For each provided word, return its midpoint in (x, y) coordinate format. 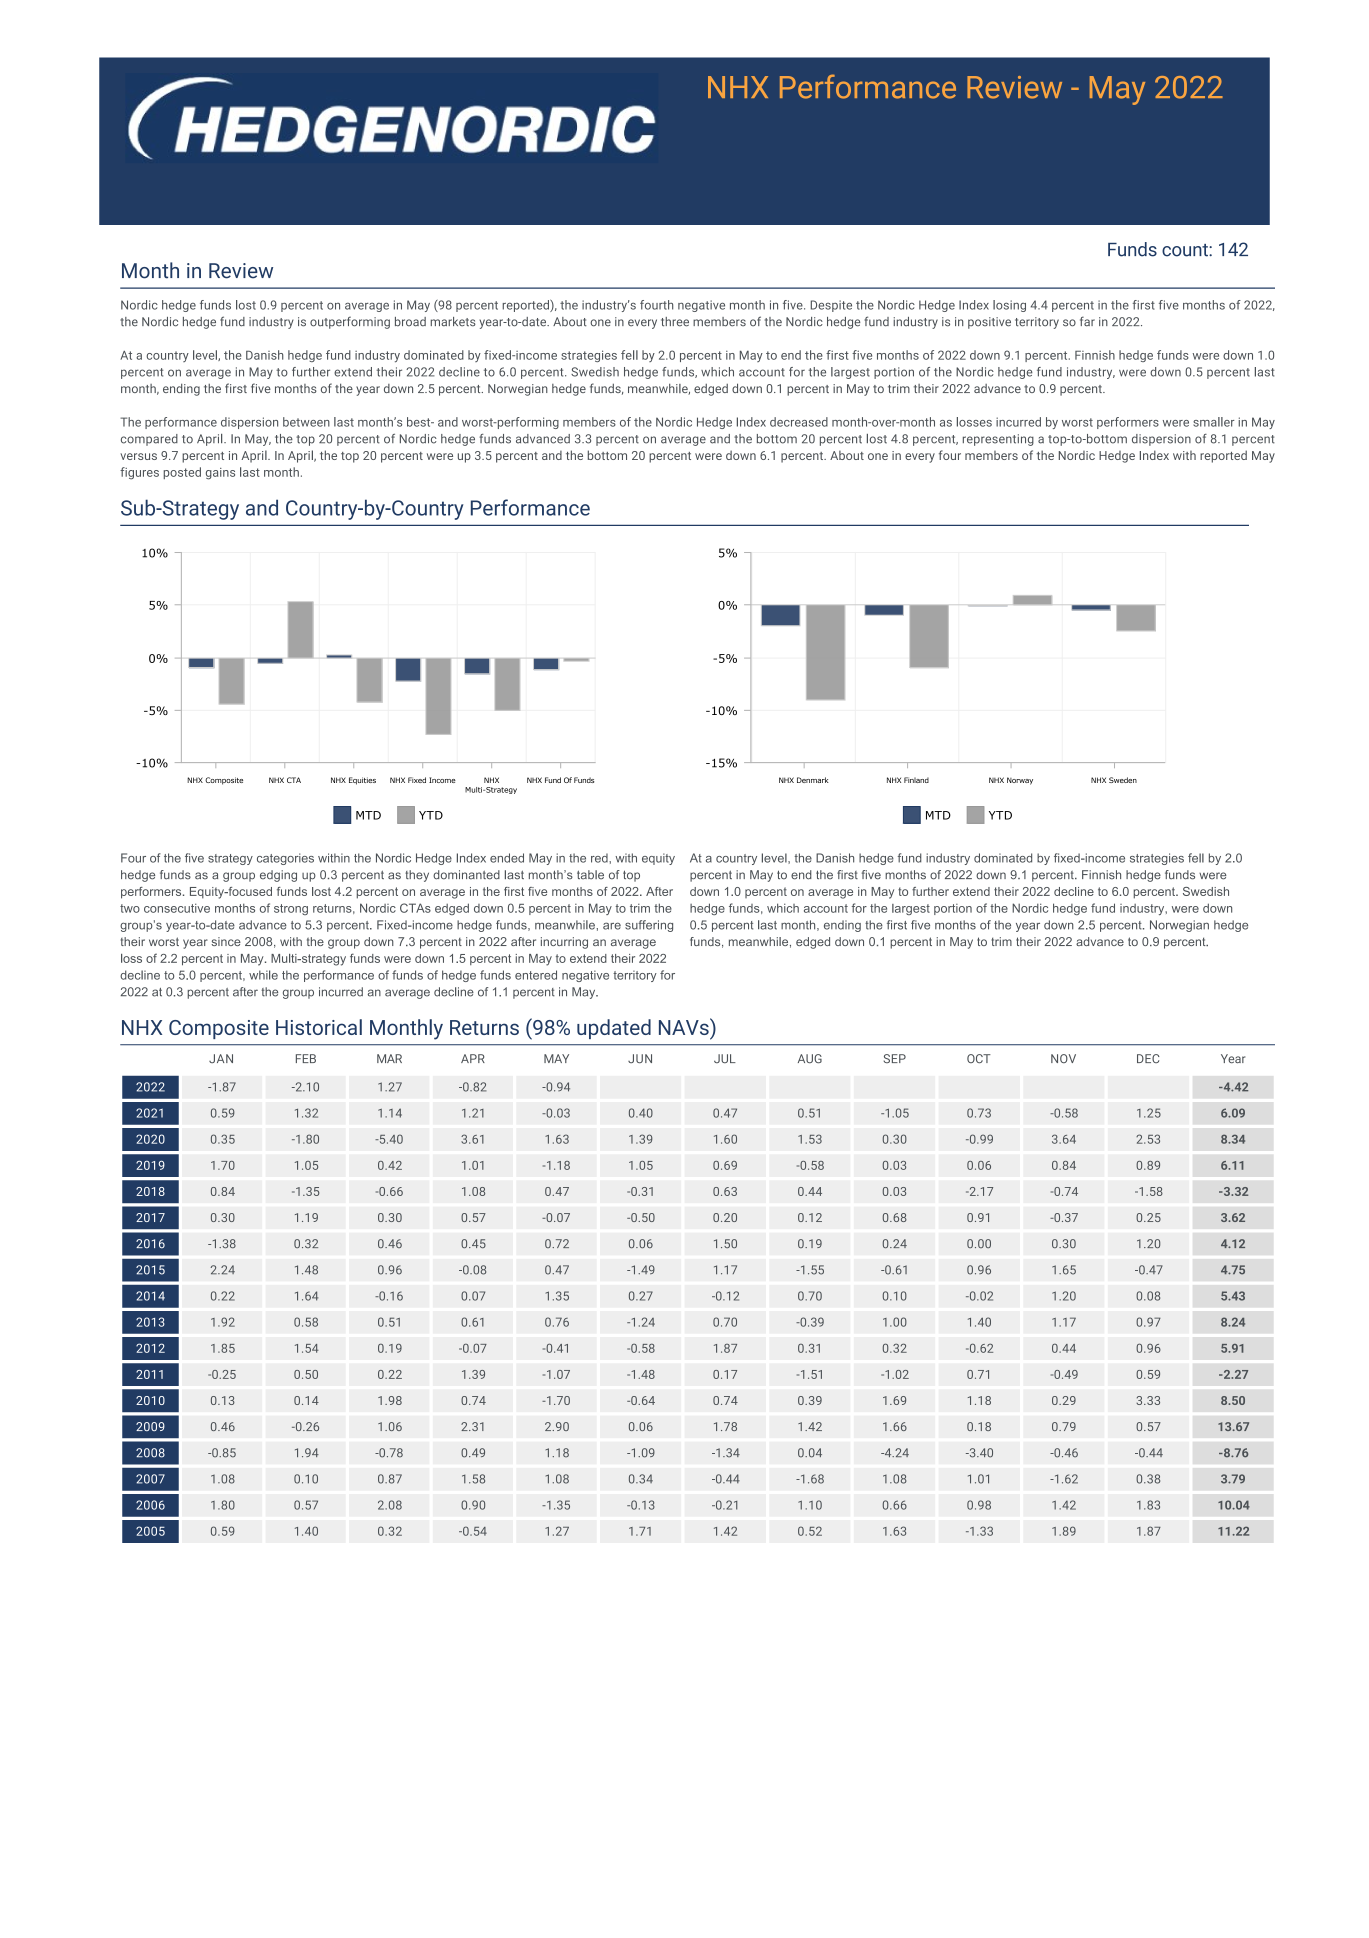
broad (410, 322)
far (1087, 321)
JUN (640, 1058)
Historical (319, 1027)
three (675, 322)
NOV (1063, 1058)
